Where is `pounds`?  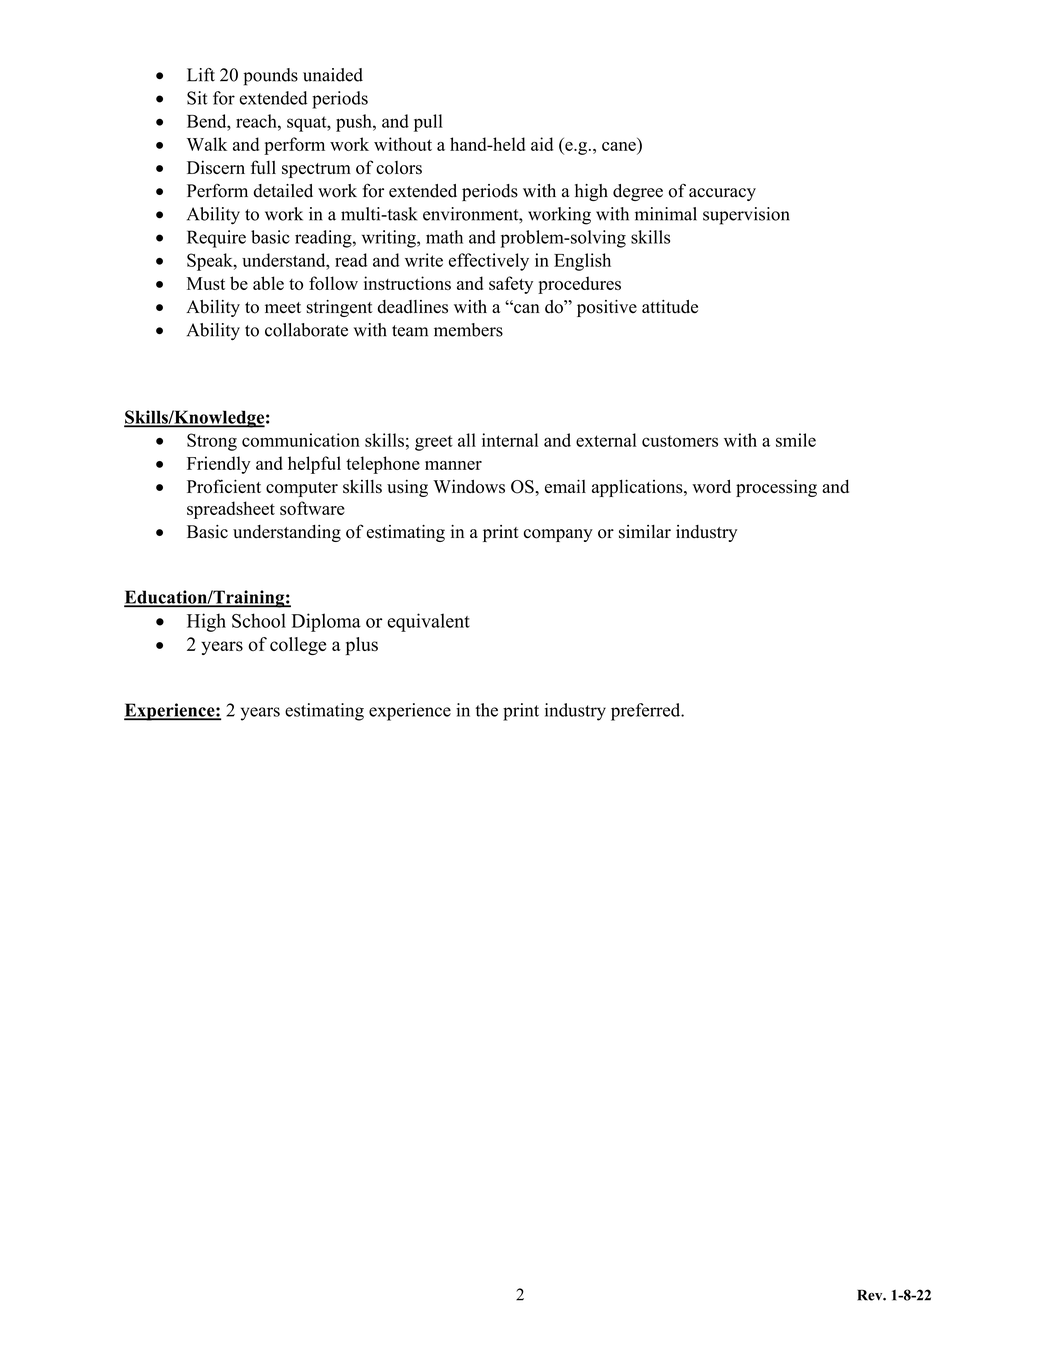 pounds is located at coordinates (270, 77).
